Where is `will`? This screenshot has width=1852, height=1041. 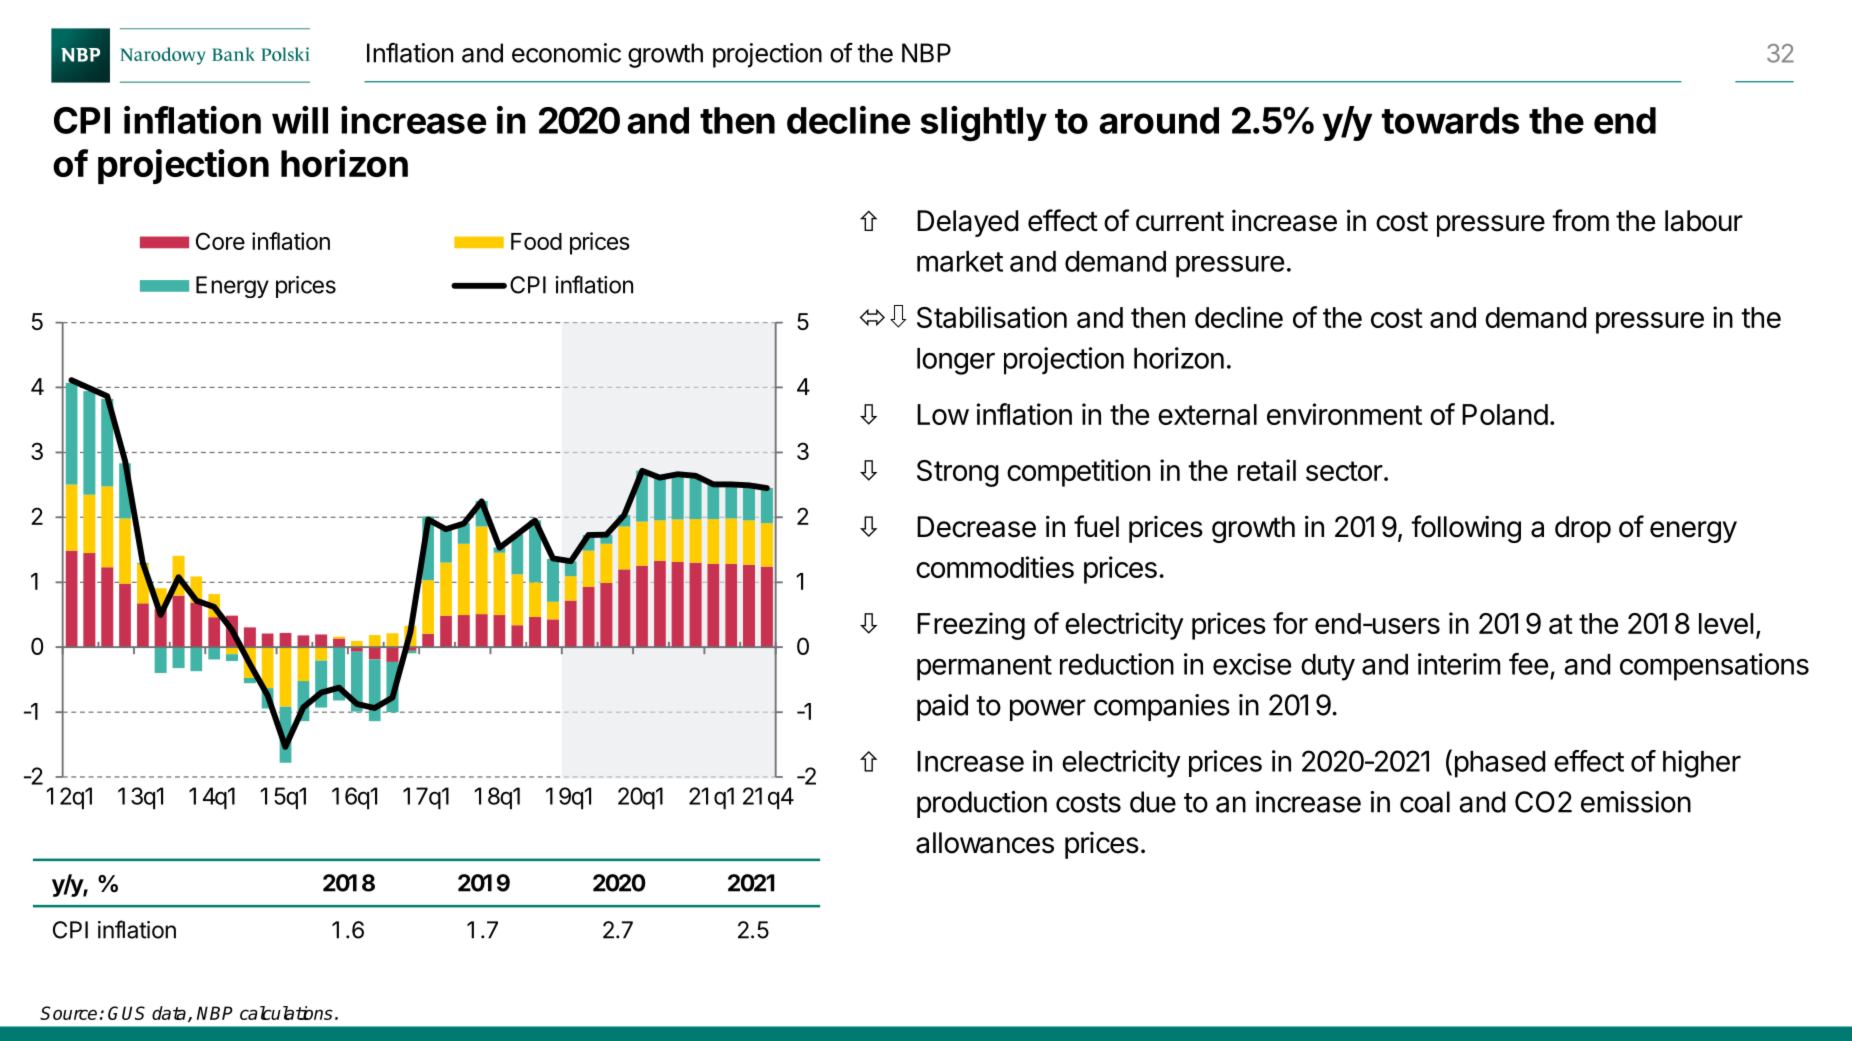 will is located at coordinates (300, 120).
